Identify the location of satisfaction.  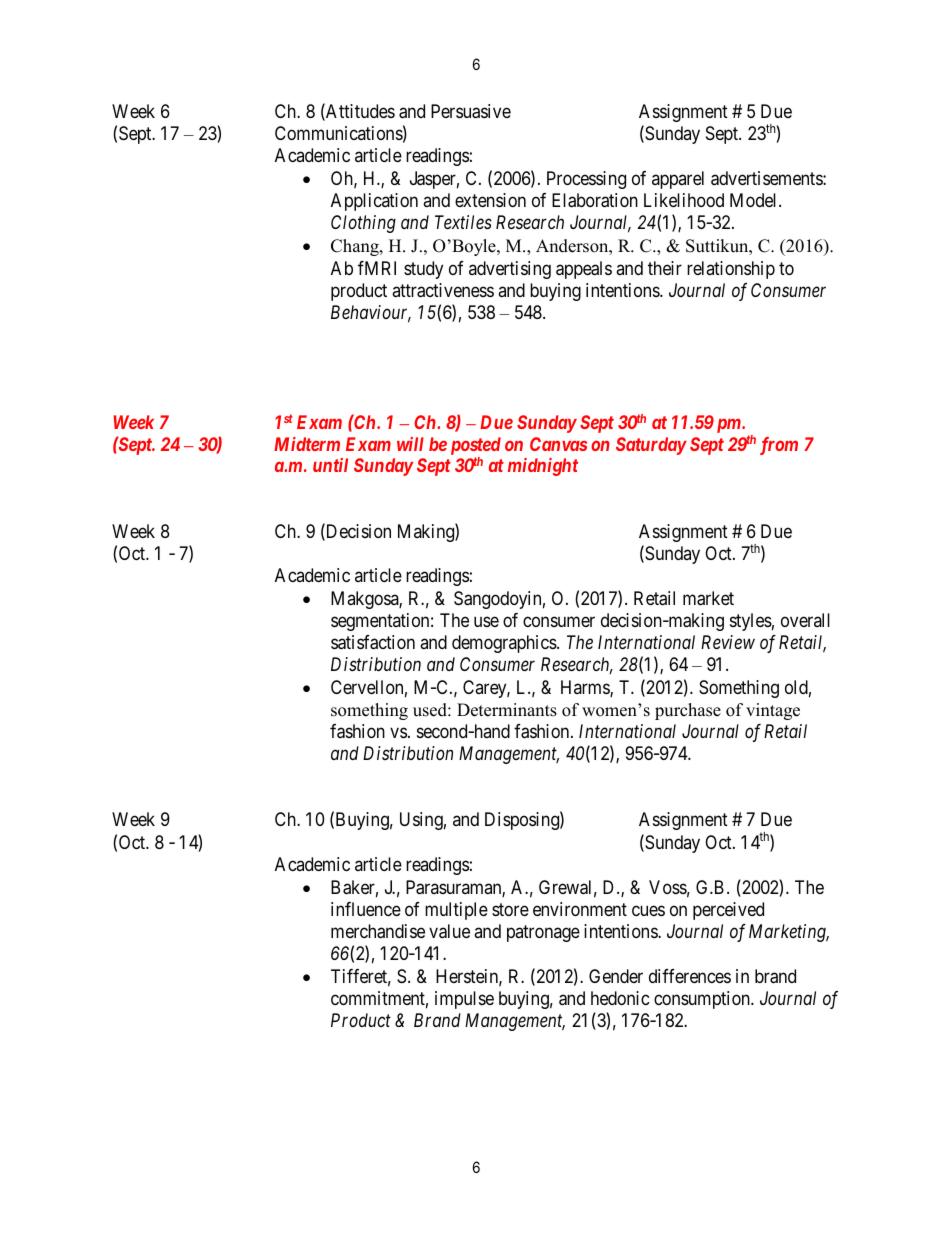
(373, 642).
